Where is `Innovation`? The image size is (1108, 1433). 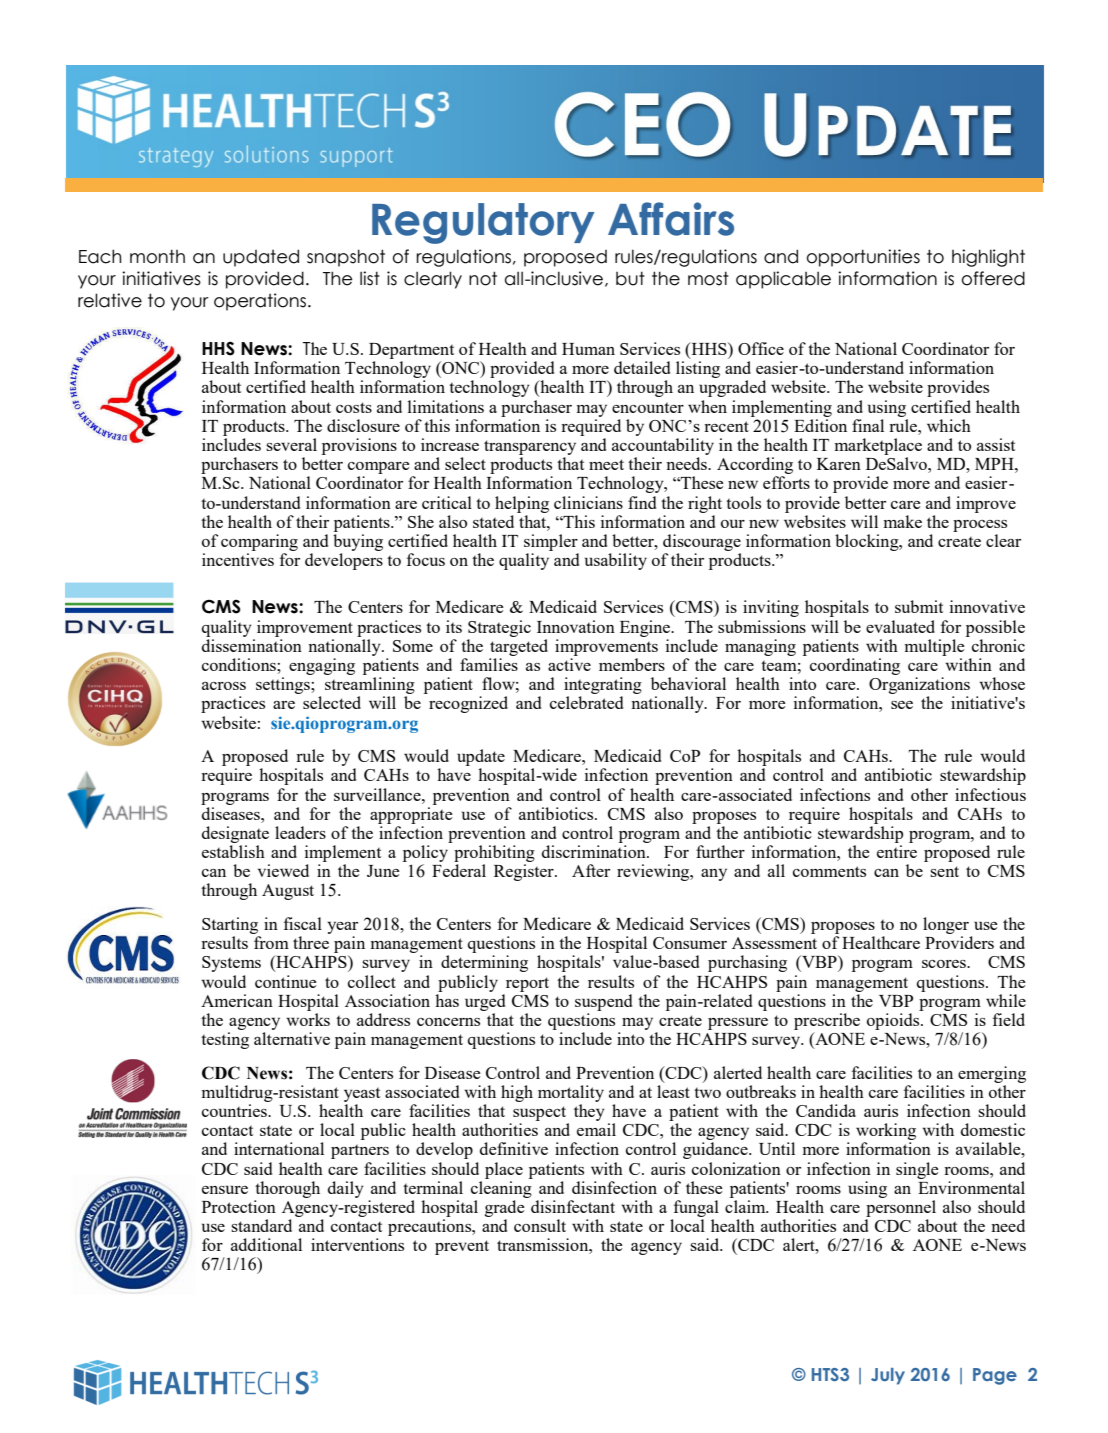 Innovation is located at coordinates (576, 626).
